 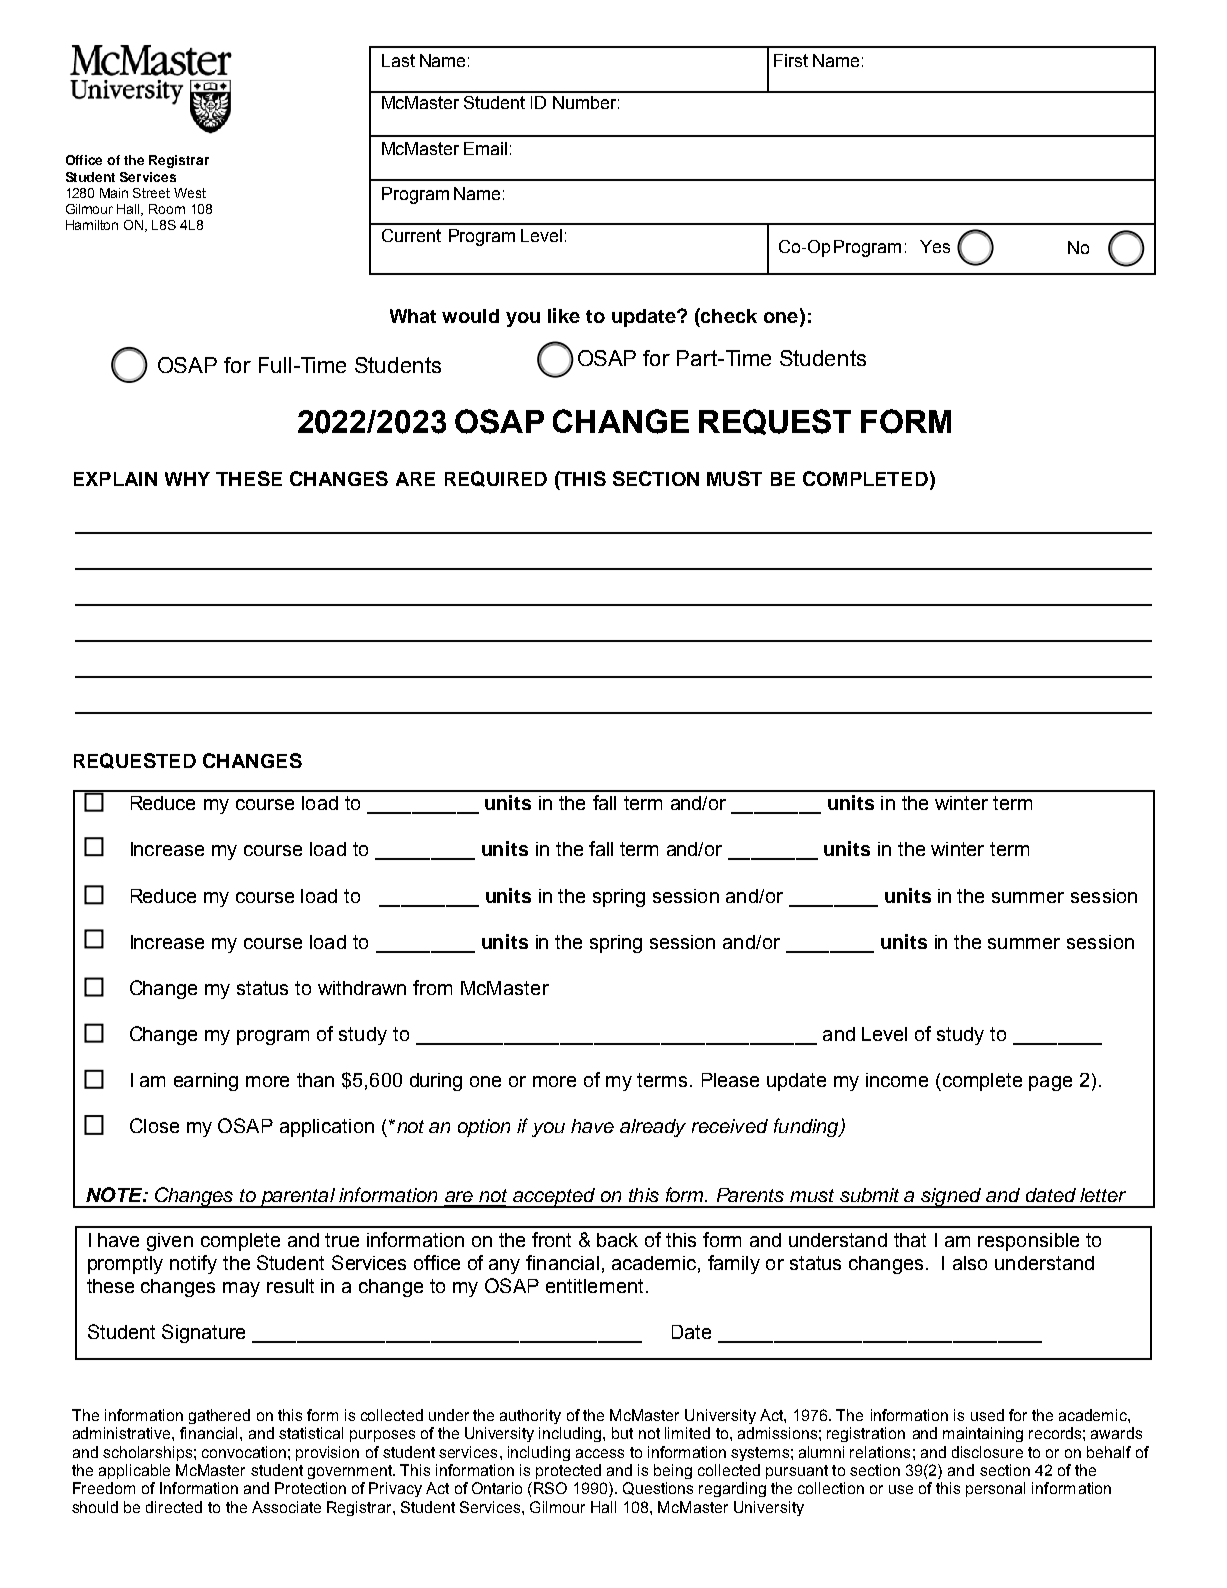 I want to click on gathered, so click(x=219, y=1416).
